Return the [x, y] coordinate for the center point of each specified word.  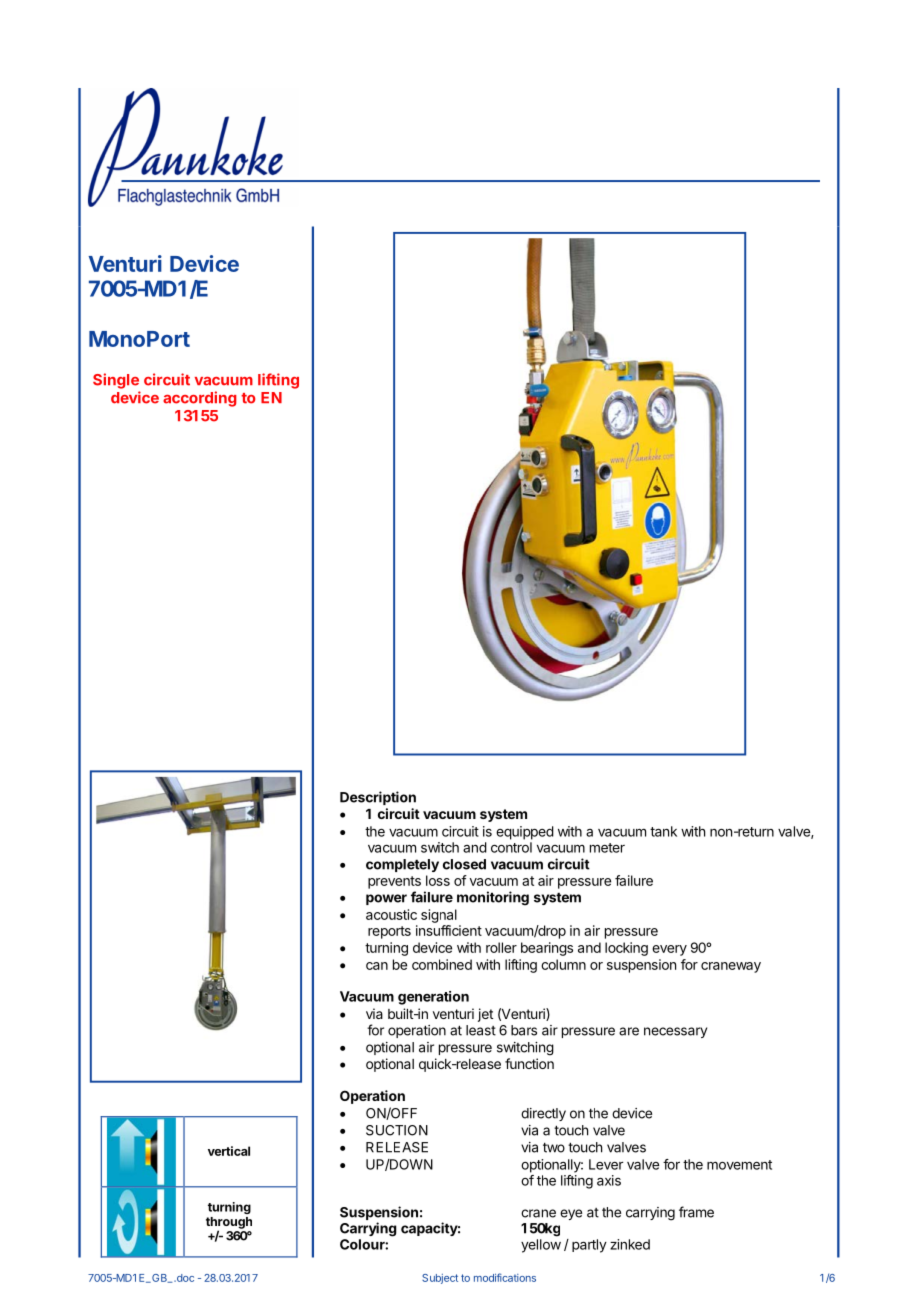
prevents [394, 882]
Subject [440, 1279]
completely [402, 865]
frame [696, 1212]
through [229, 1224]
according [200, 399]
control [511, 847]
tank [663, 831]
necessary [675, 1032]
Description [378, 798]
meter [607, 848]
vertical [229, 1151]
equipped [525, 833]
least [481, 1030]
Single [116, 381]
